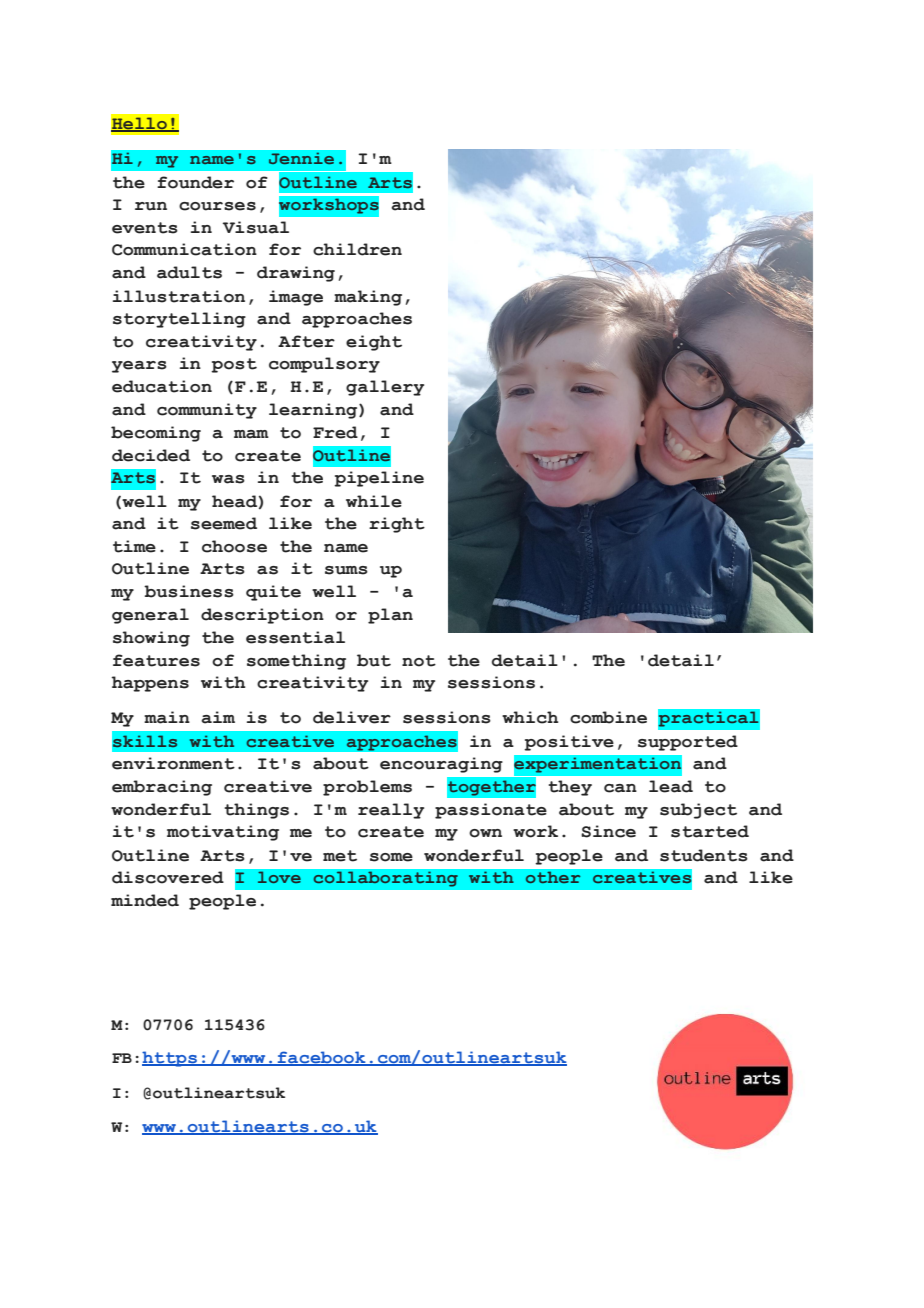 The width and height of the document is (924, 1308). What do you see at coordinates (485, 833) in the document?
I see `own` at bounding box center [485, 833].
